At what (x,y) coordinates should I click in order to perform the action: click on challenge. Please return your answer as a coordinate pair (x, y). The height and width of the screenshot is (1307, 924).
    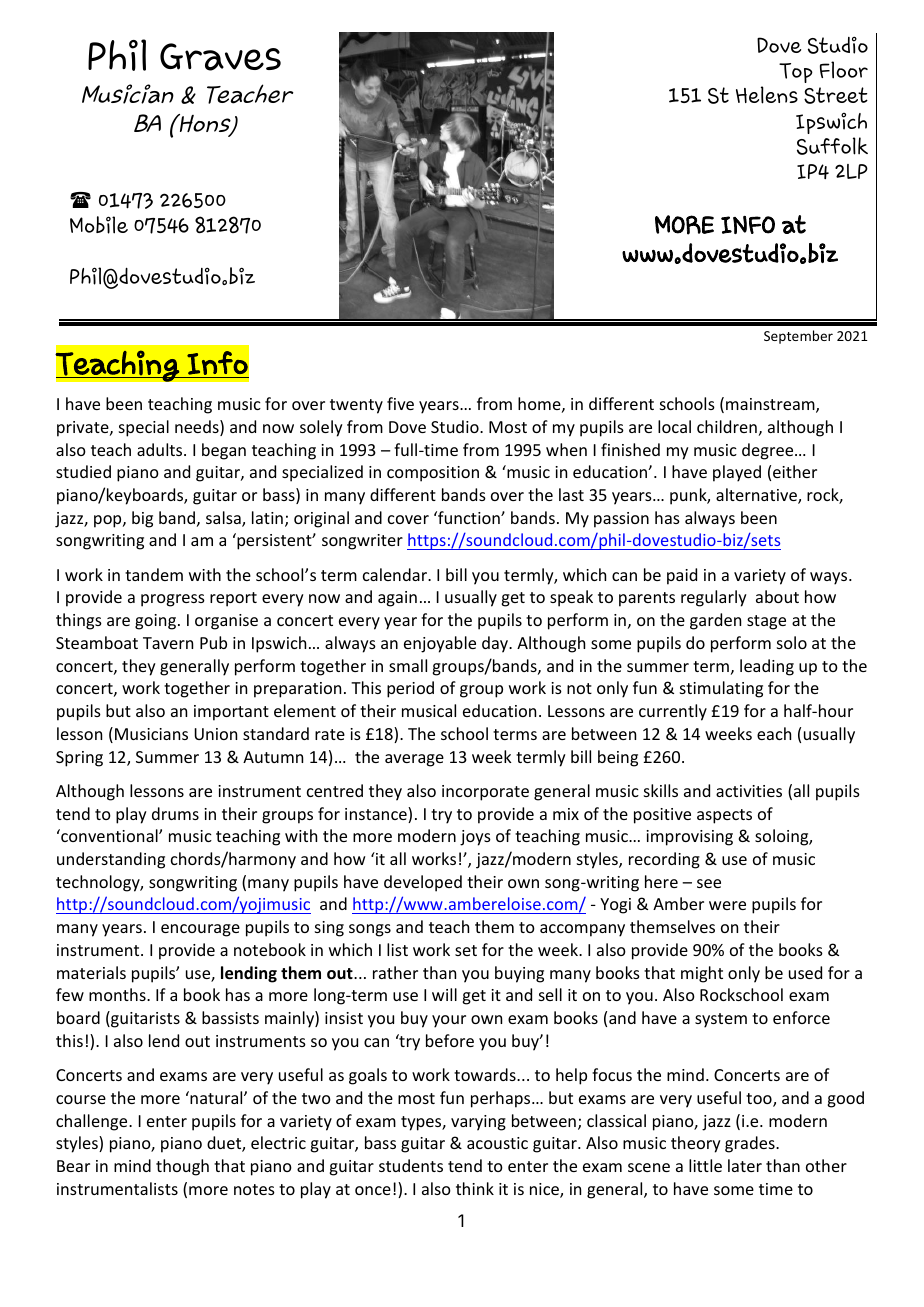
    Looking at the image, I should click on (93, 1122).
